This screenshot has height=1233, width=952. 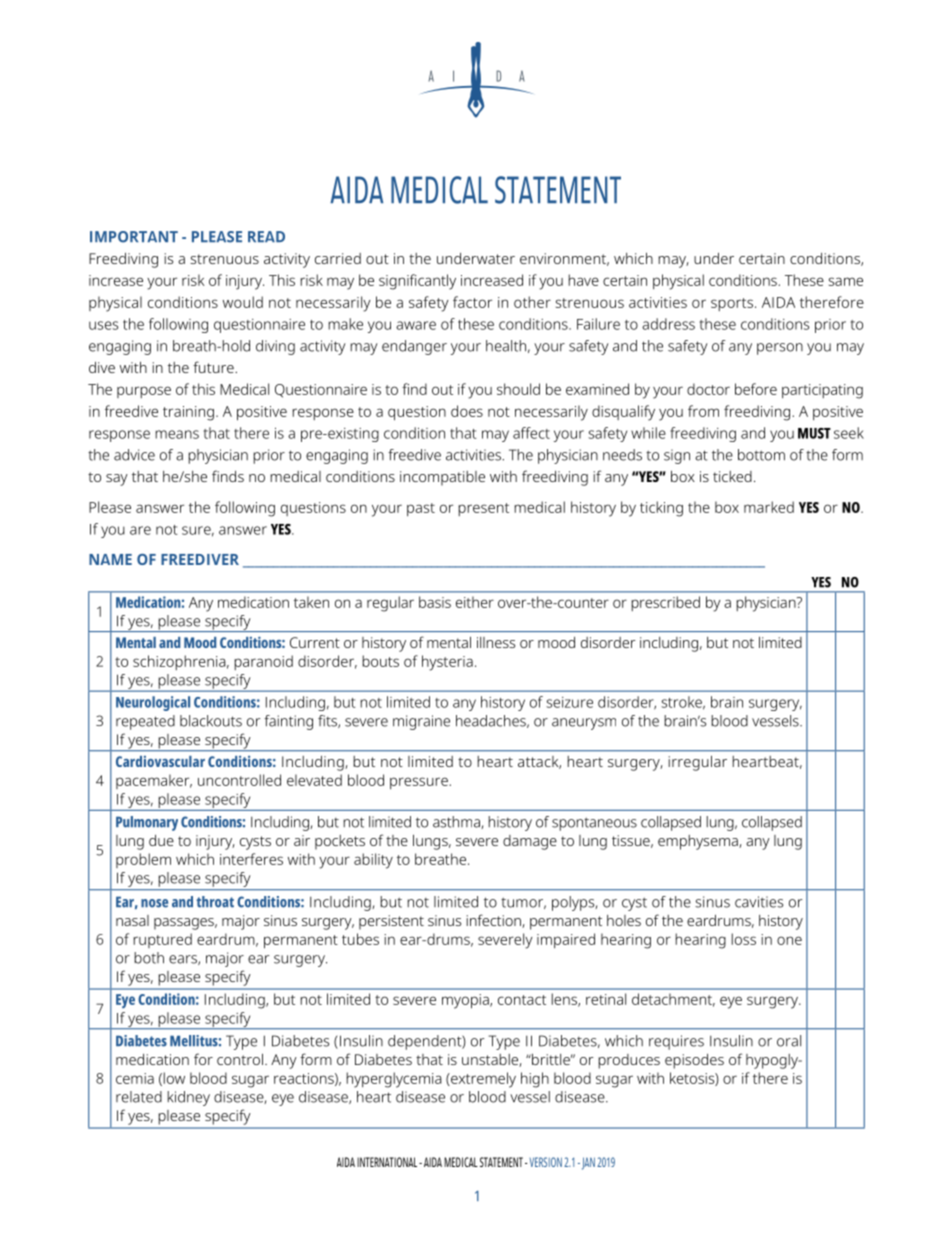 I want to click on VERSION, so click(x=544, y=1162).
